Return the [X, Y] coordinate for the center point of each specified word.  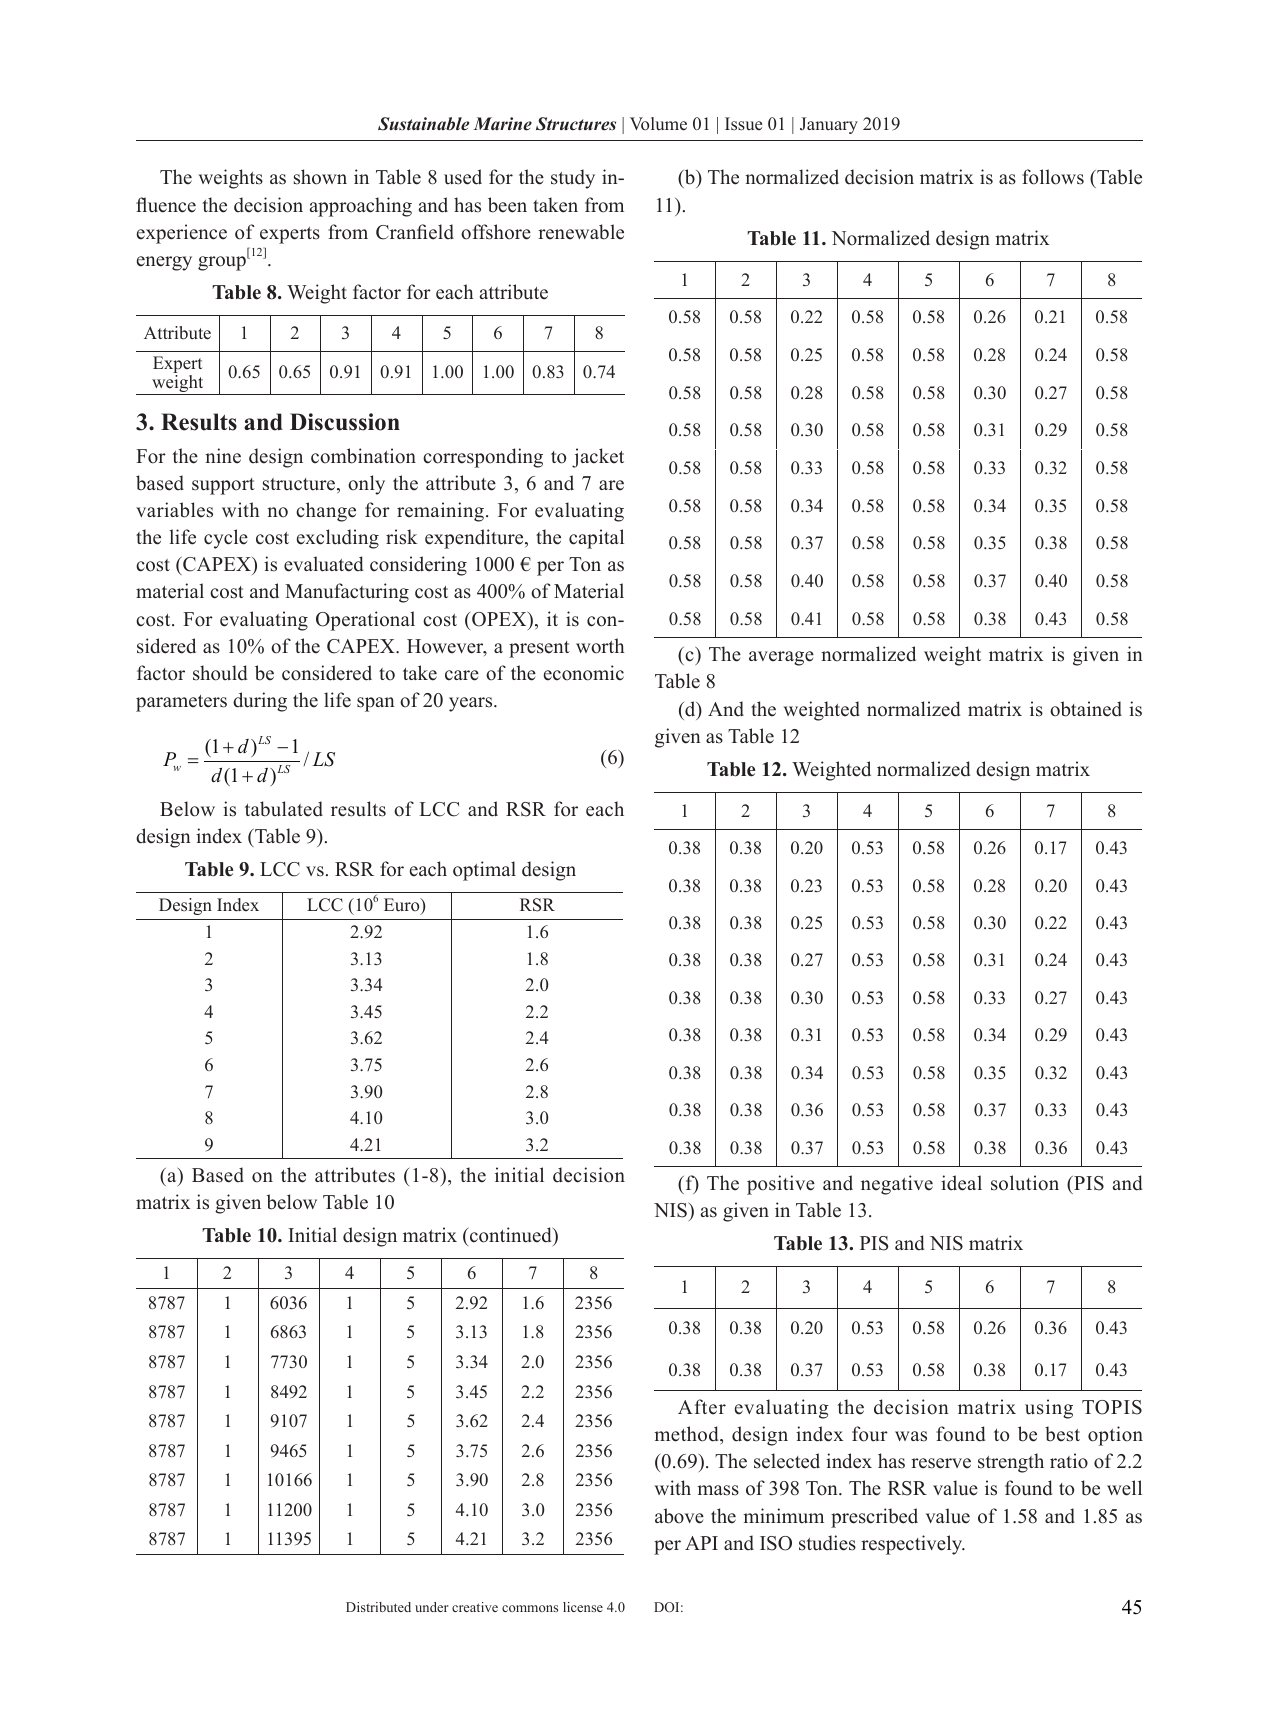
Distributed [378, 1607]
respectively [913, 1545]
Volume [658, 124]
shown [320, 177]
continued [512, 1235]
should [220, 673]
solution [1025, 1183]
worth [600, 646]
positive [781, 1185]
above [679, 1516]
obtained [1086, 709]
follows [1053, 177]
